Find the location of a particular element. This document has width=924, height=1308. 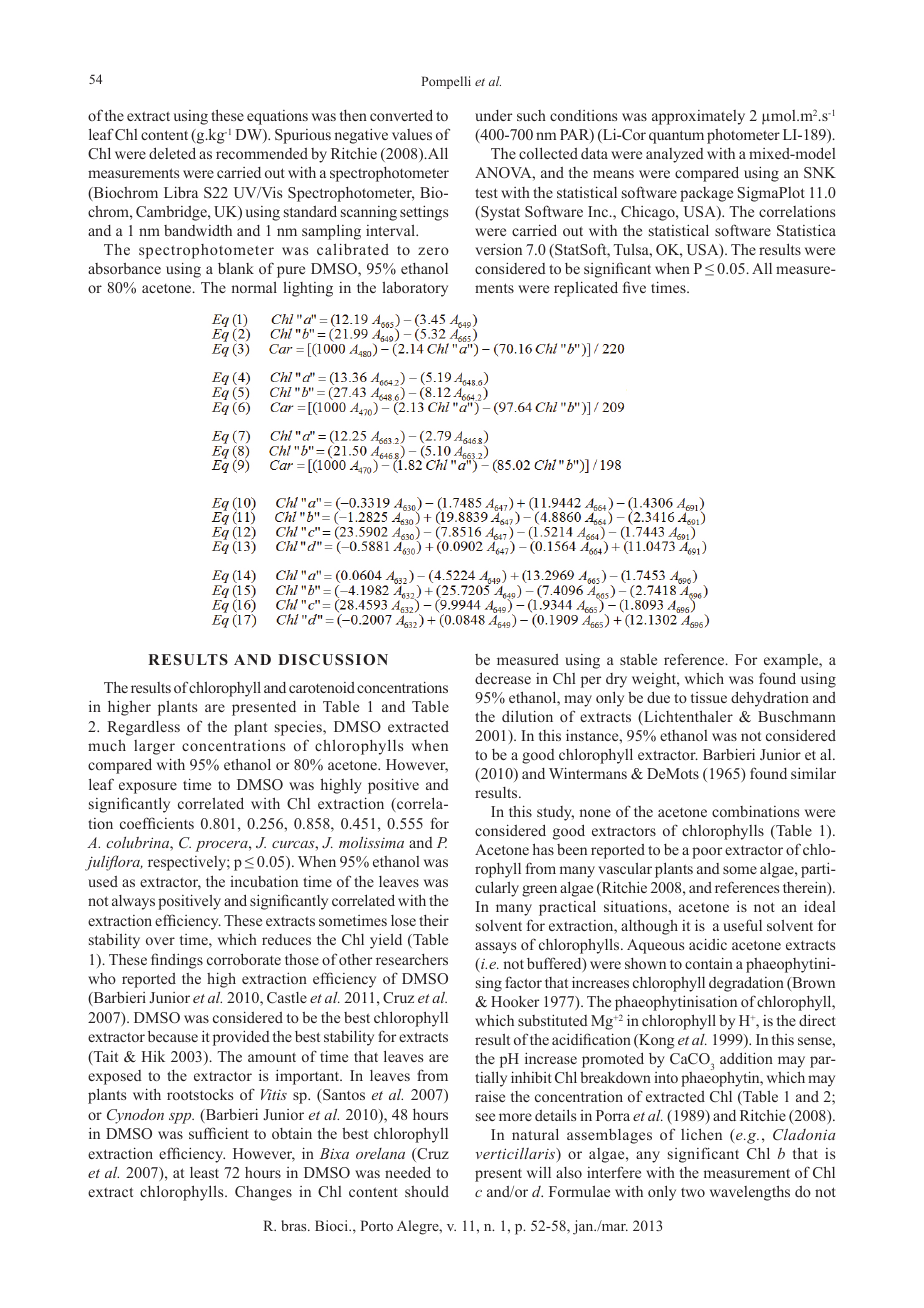

values is located at coordinates (412, 134).
